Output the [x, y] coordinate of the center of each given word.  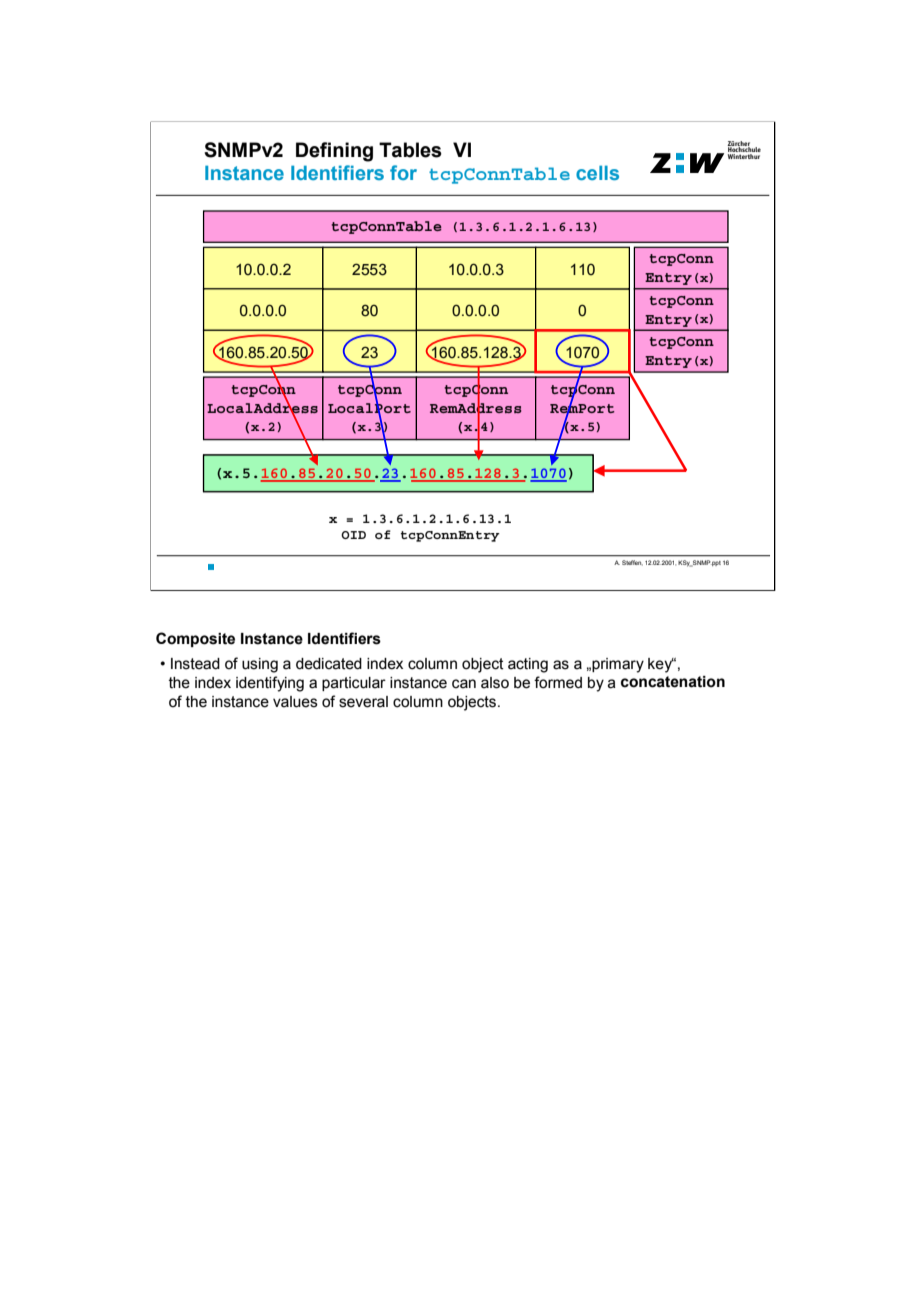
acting [528, 665]
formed [558, 682]
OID [353, 535]
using [260, 665]
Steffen [632, 563]
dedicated [329, 664]
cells [597, 172]
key [661, 665]
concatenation [673, 682]
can [464, 684]
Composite [195, 639]
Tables [410, 150]
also [495, 683]
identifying [270, 684]
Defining [334, 152]
